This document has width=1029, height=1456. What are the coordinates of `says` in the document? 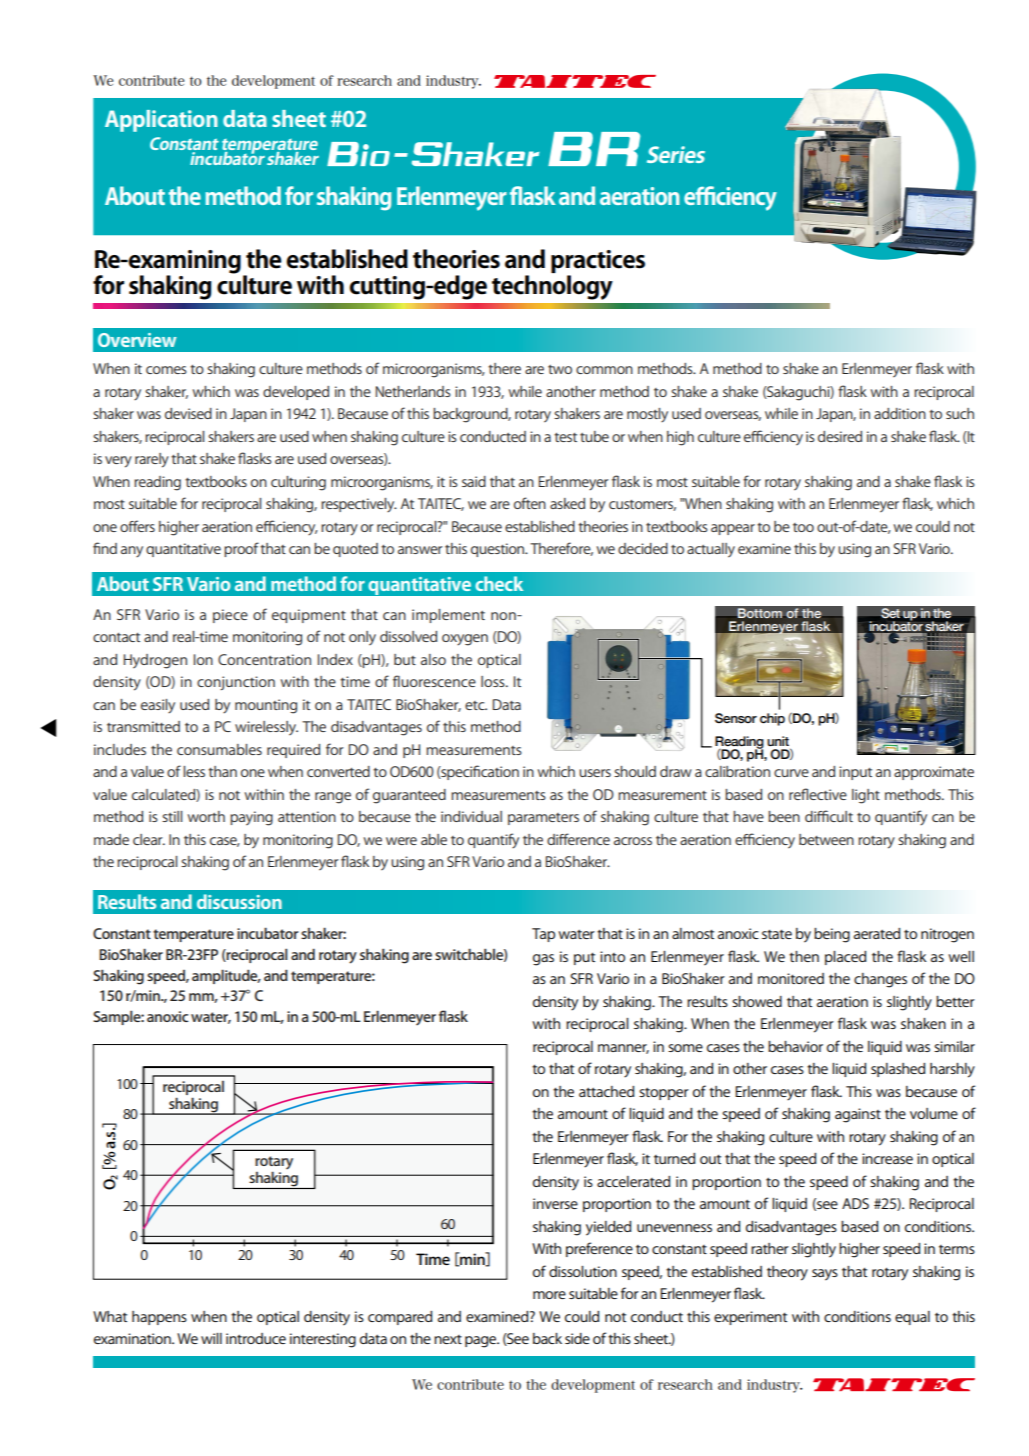 It's located at (825, 1275).
